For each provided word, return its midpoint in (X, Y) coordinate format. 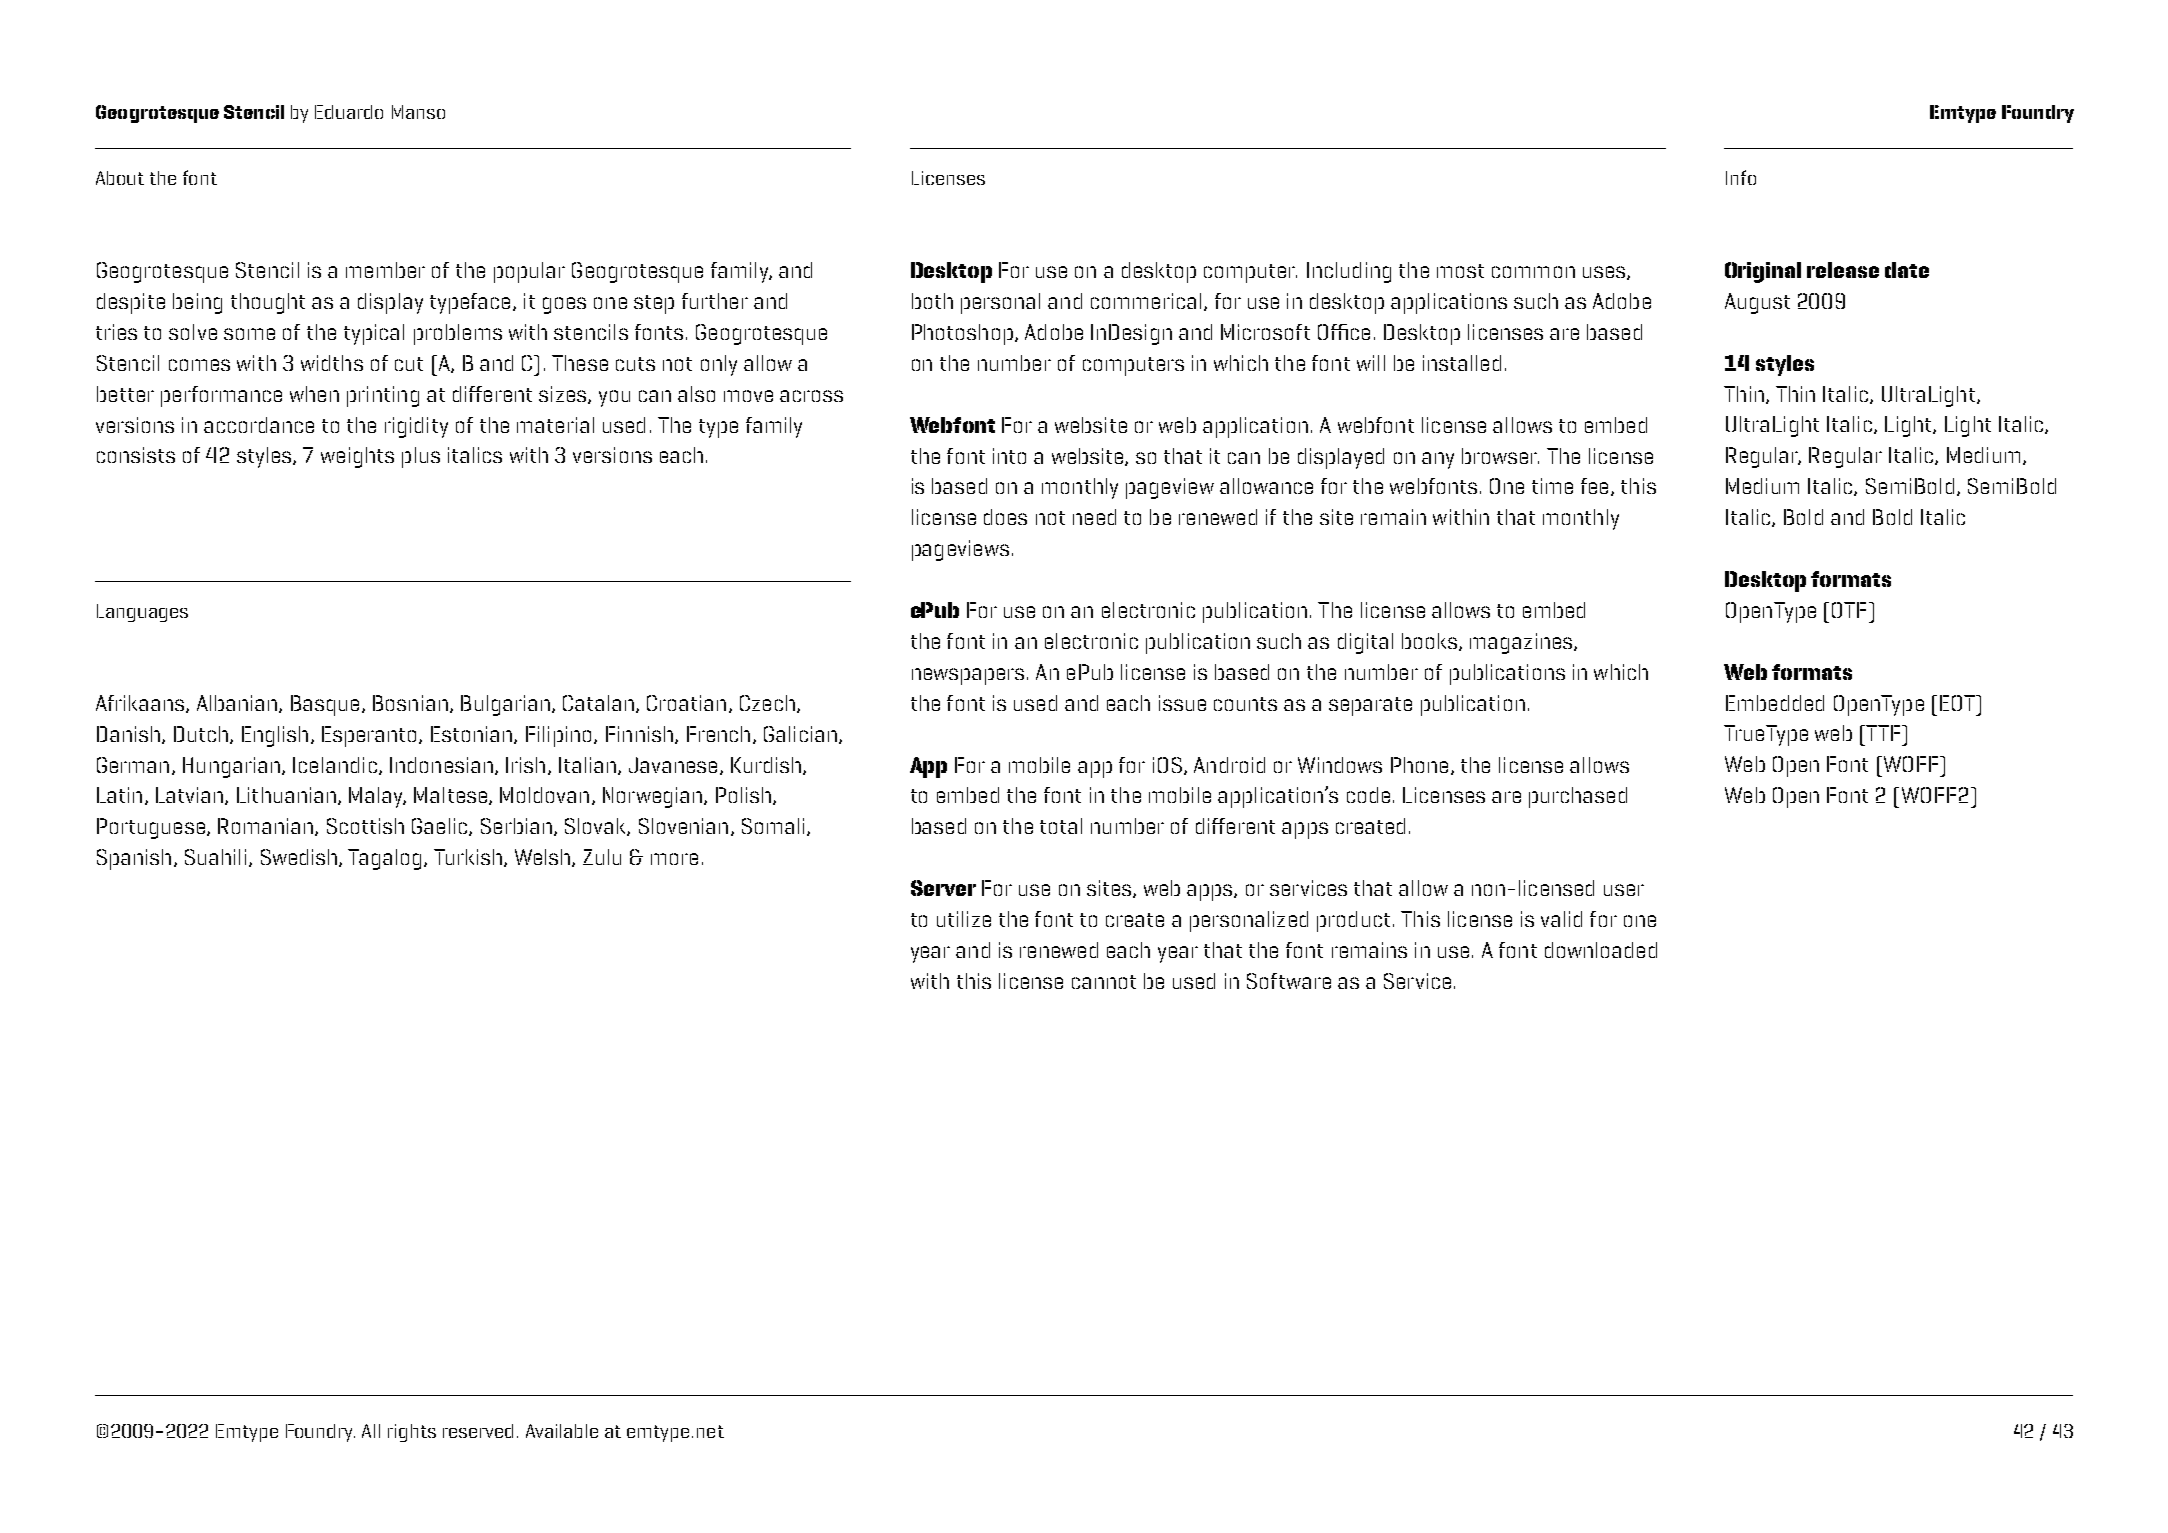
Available (562, 1431)
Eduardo (349, 112)
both (932, 301)
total (1061, 826)
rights (412, 1433)
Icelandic (335, 765)
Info (1741, 177)
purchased (1578, 797)
